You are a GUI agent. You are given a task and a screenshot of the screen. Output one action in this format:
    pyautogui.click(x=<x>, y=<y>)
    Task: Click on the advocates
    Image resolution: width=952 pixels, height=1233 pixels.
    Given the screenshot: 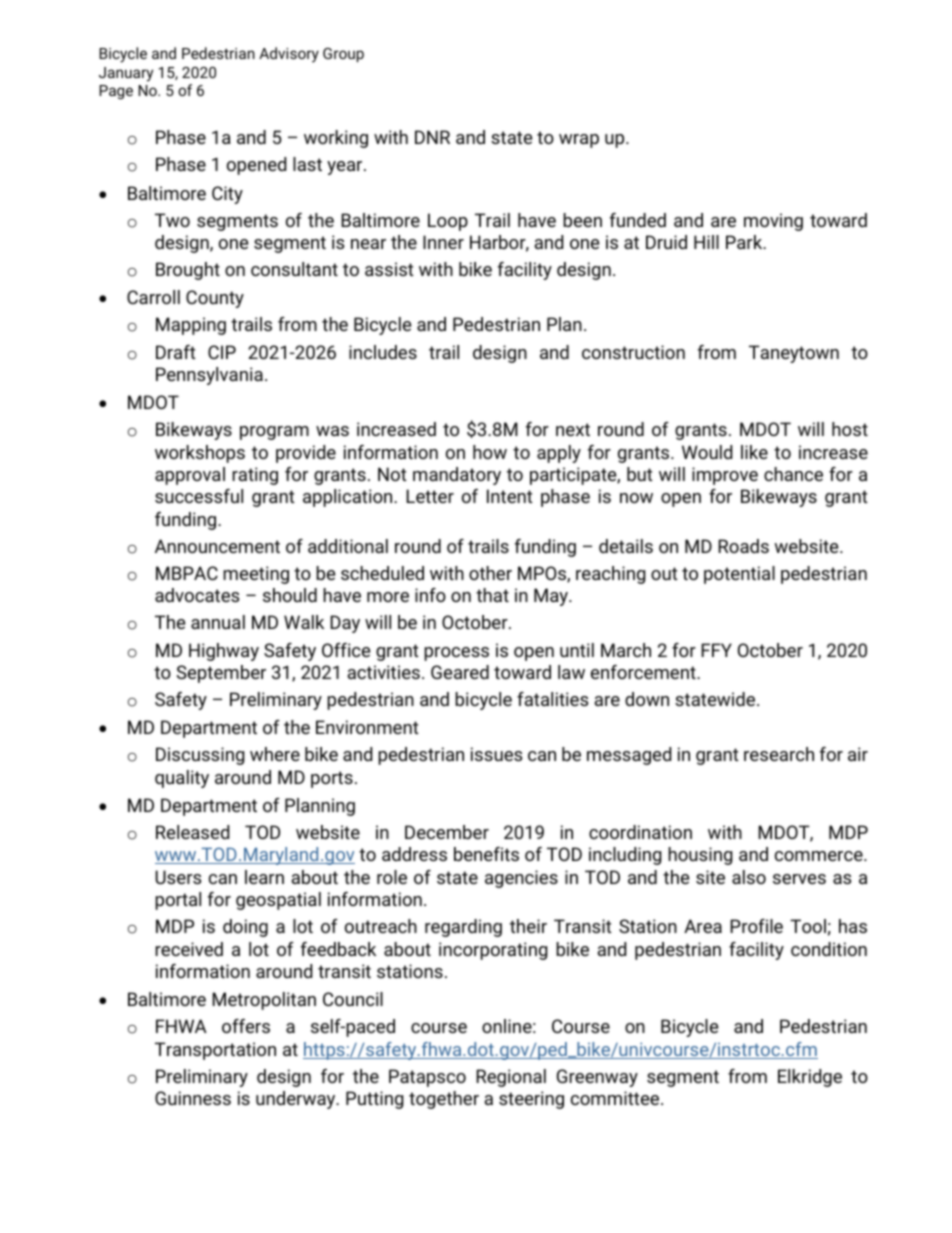 What is the action you would take?
    pyautogui.click(x=197, y=595)
